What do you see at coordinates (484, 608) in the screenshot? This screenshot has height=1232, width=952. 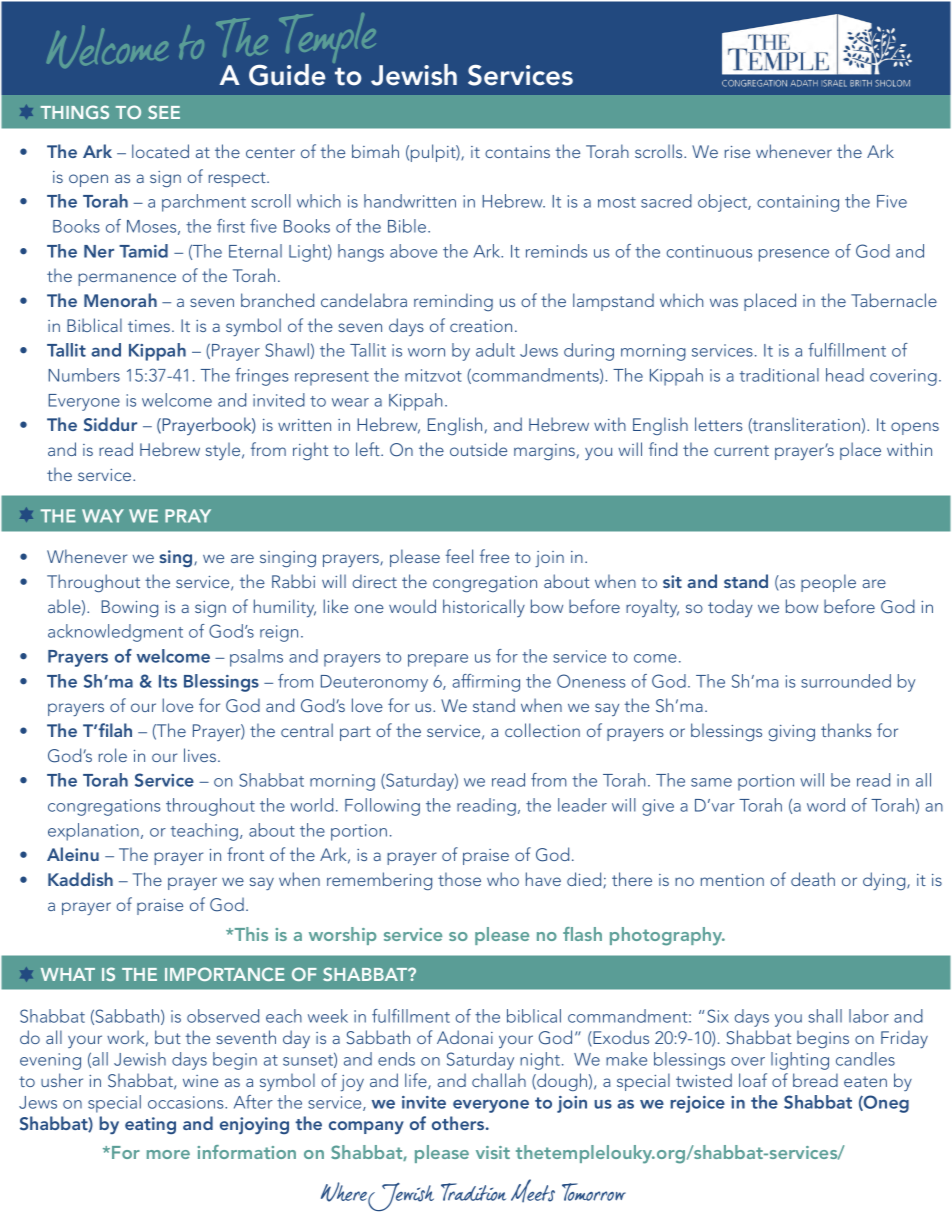 I see `historically` at bounding box center [484, 608].
